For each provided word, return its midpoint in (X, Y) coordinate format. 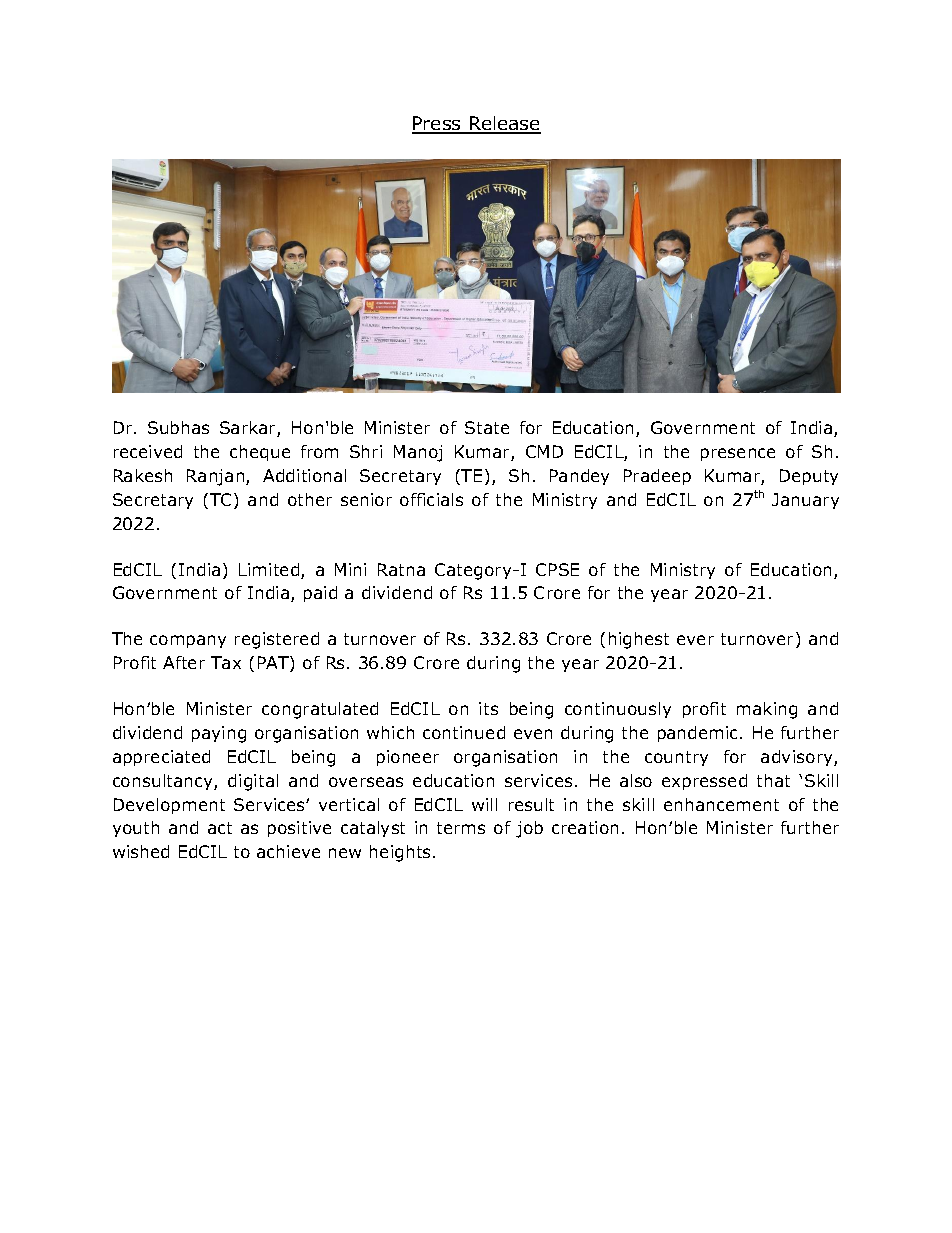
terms (461, 828)
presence (738, 454)
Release (504, 125)
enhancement (721, 804)
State (487, 427)
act (220, 828)
